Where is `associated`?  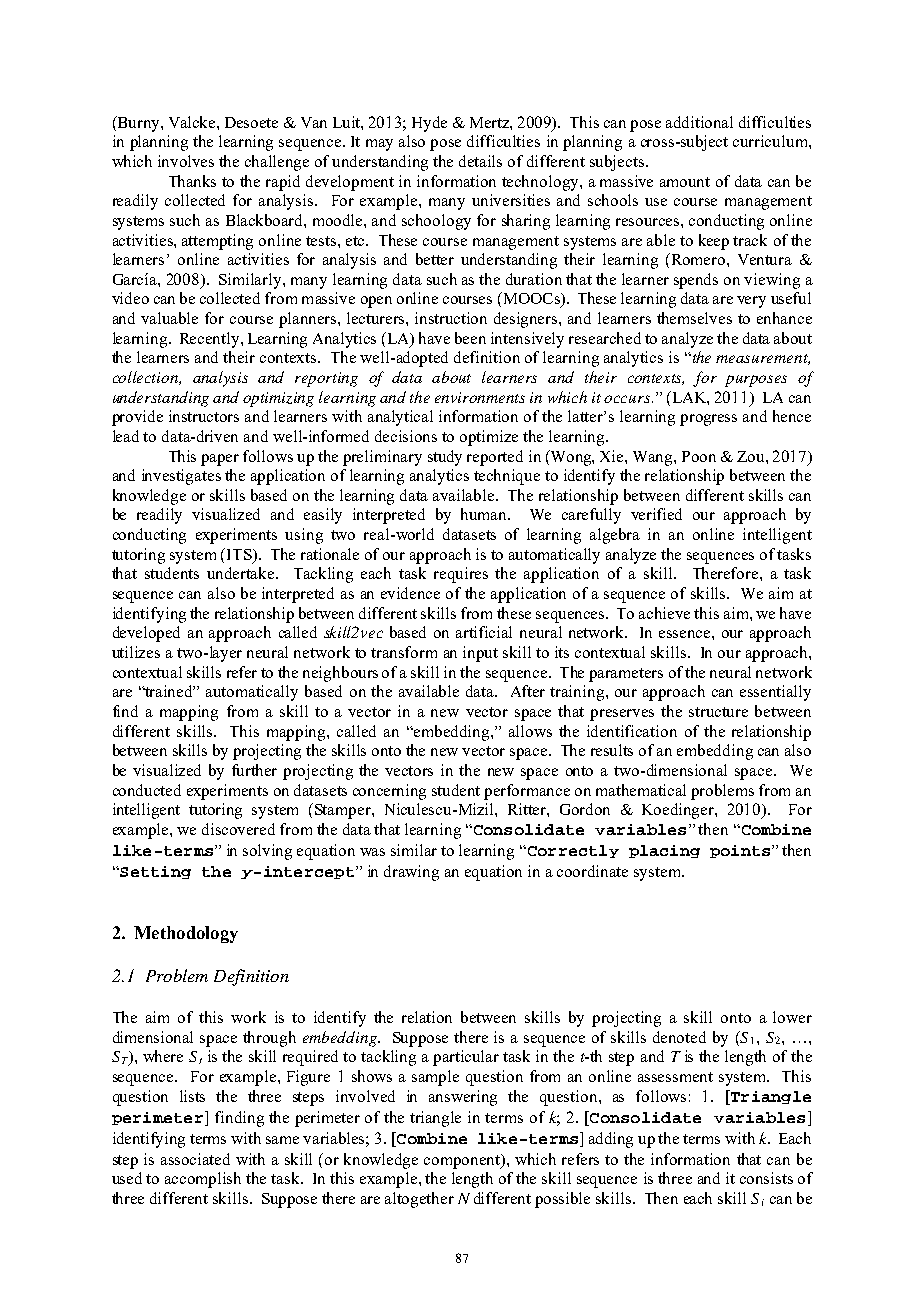
associated is located at coordinates (195, 1159).
